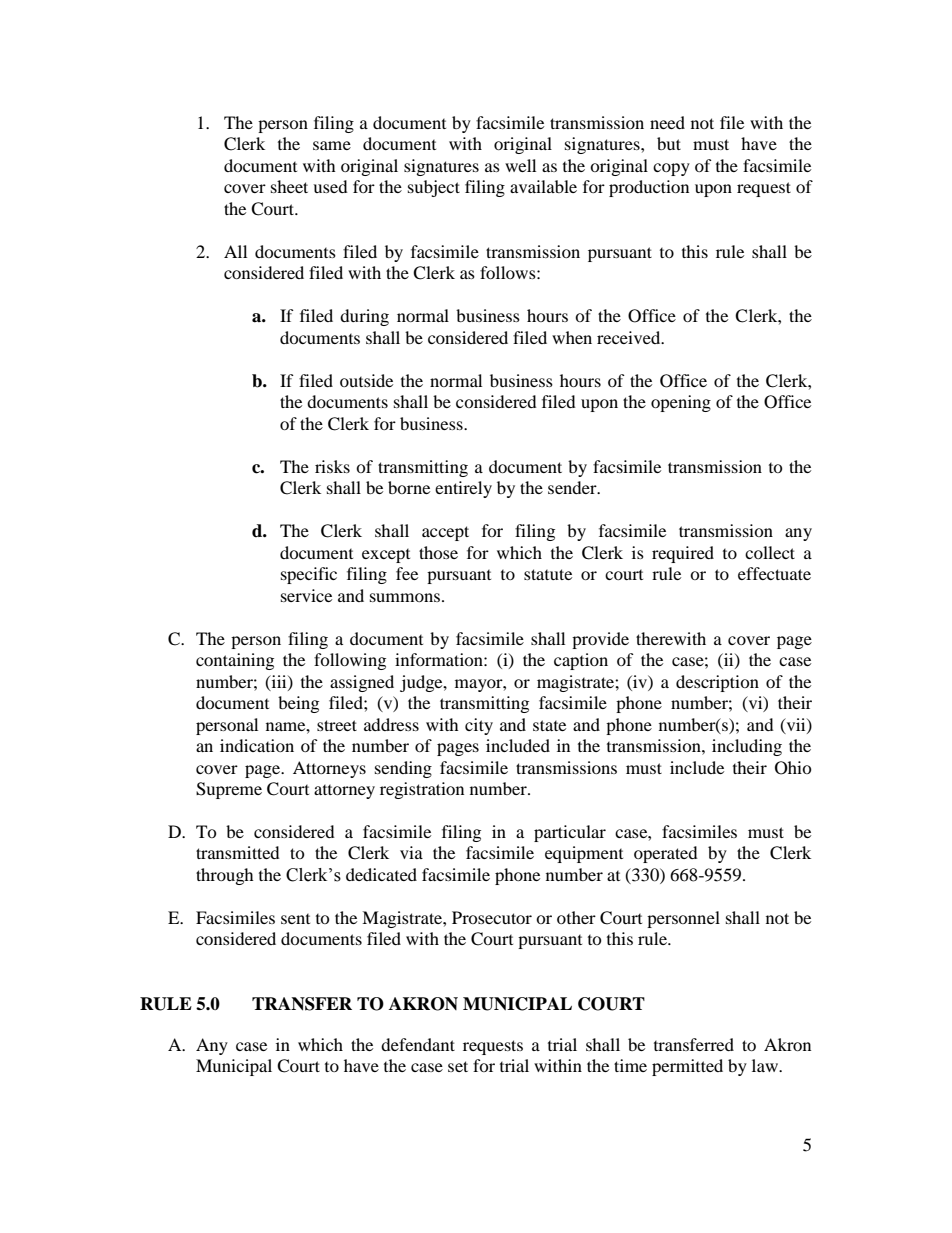 The width and height of the page is (952, 1233). Describe the element at coordinates (332, 145) in the page. I see `same` at that location.
